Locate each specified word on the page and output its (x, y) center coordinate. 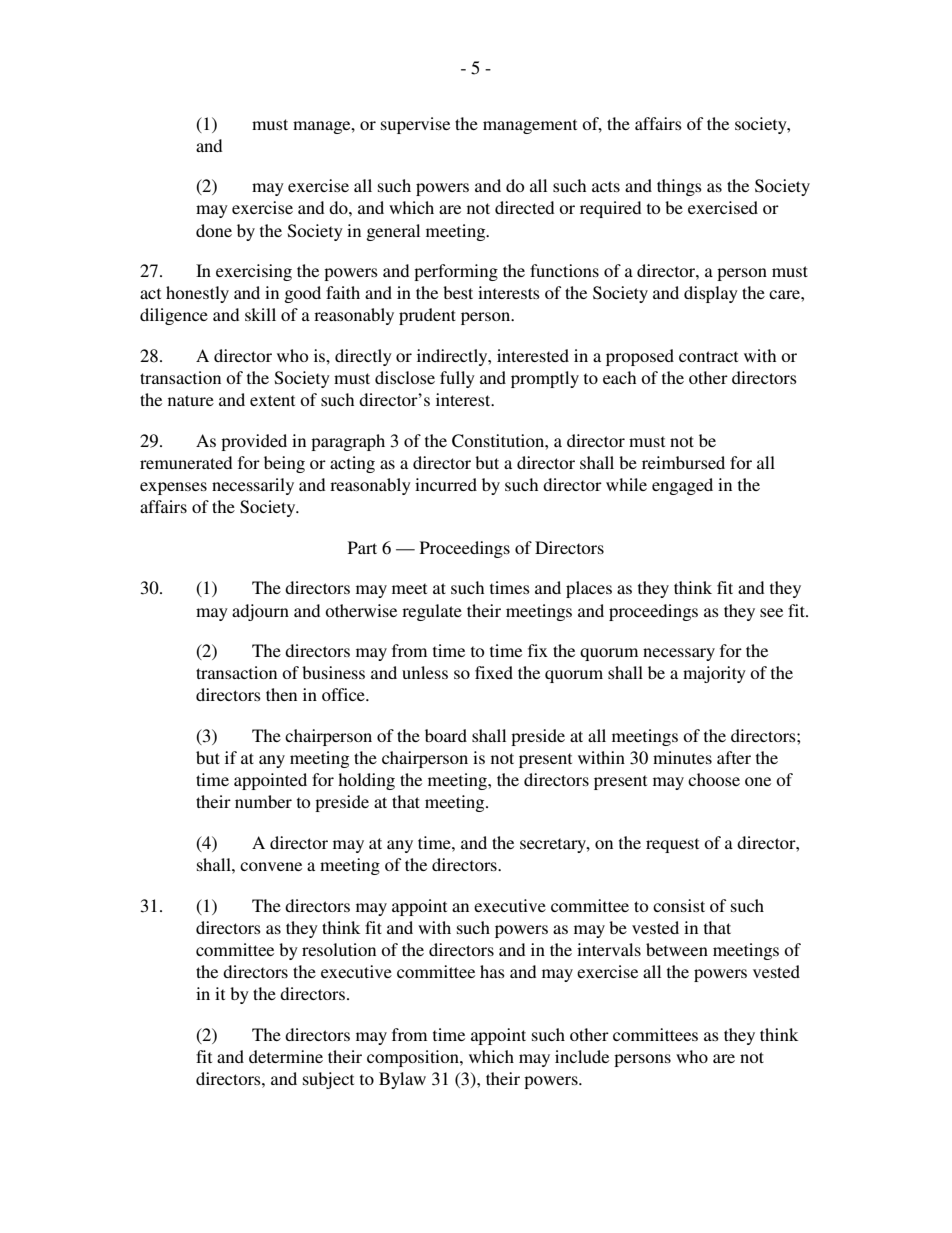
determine (286, 1056)
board (446, 735)
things (679, 187)
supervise (415, 125)
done (214, 230)
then (281, 694)
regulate (432, 612)
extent (272, 400)
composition (414, 1058)
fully (457, 379)
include (582, 1056)
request (672, 845)
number (263, 801)
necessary (679, 654)
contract (708, 356)
